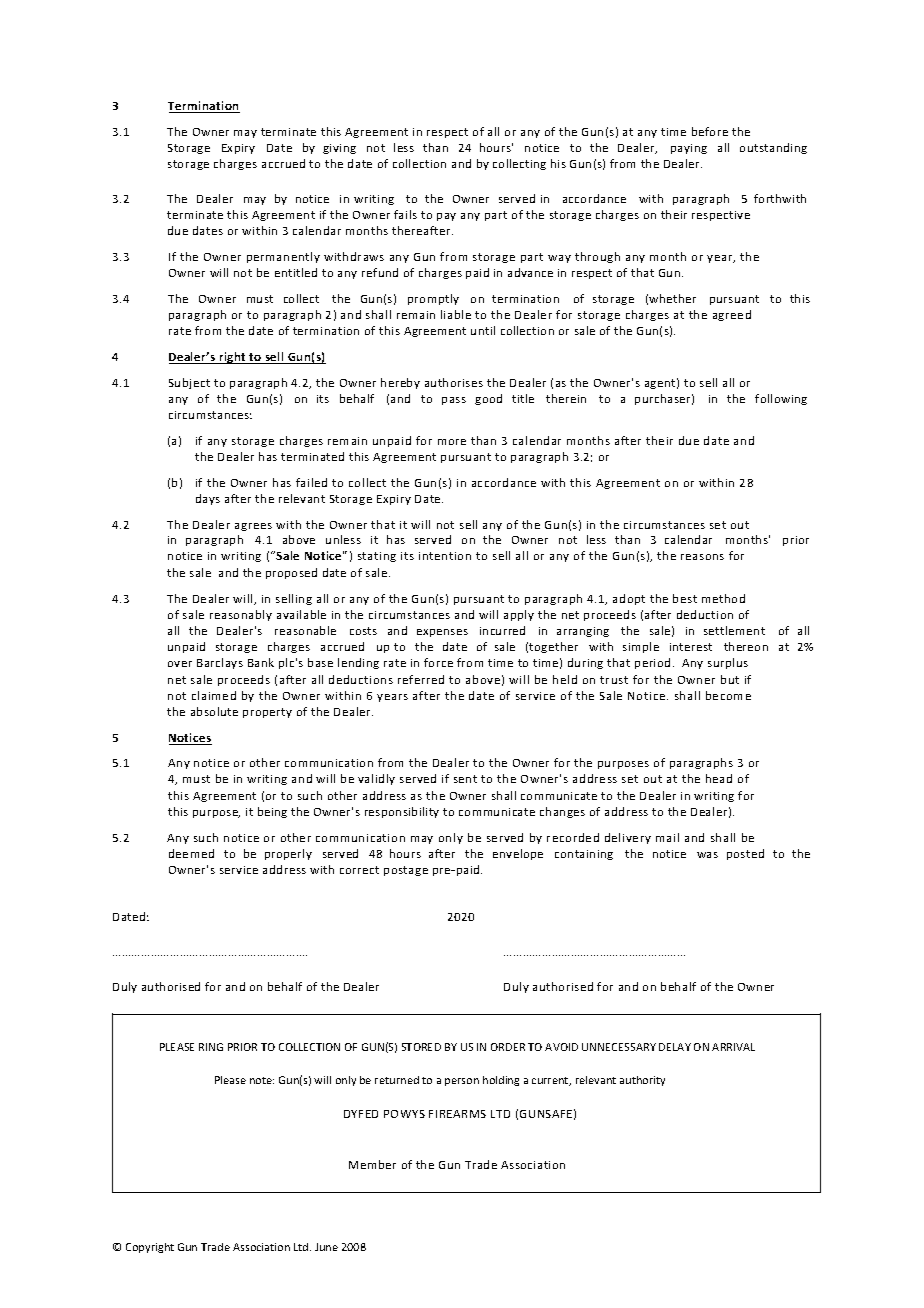  I want to click on giving, so click(339, 149).
